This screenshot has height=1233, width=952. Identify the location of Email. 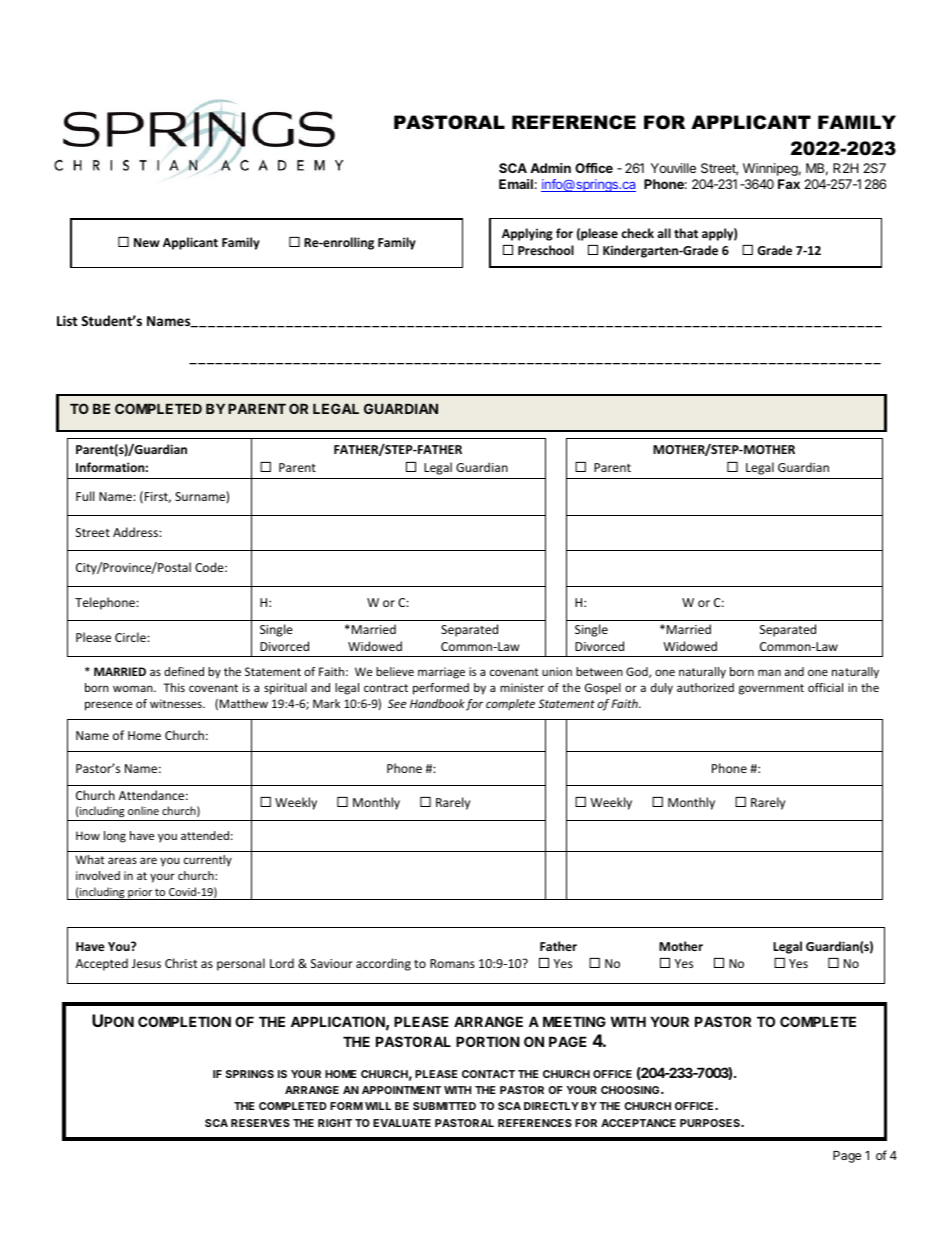
(516, 184).
